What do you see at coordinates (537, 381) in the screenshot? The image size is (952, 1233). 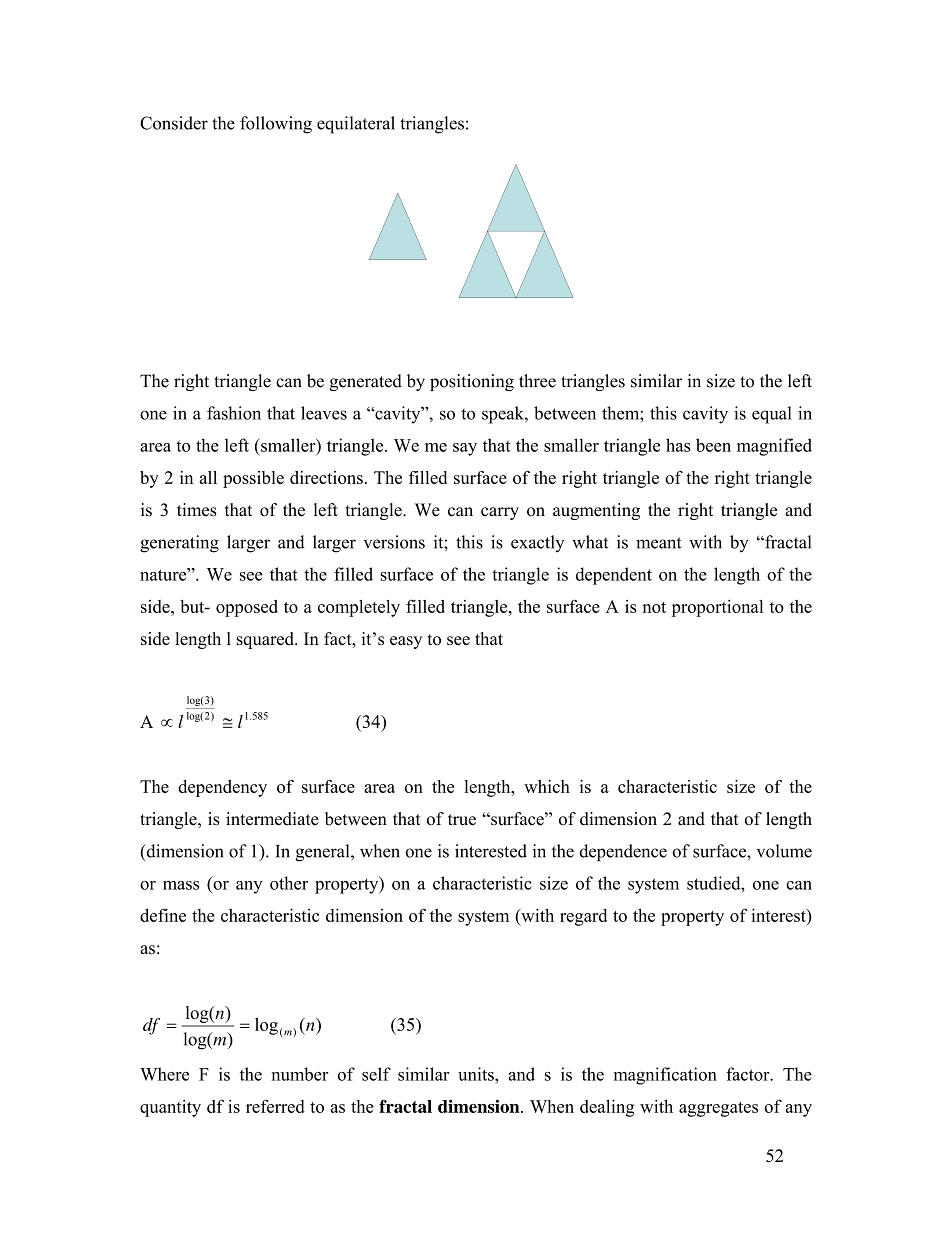 I see `three` at bounding box center [537, 381].
